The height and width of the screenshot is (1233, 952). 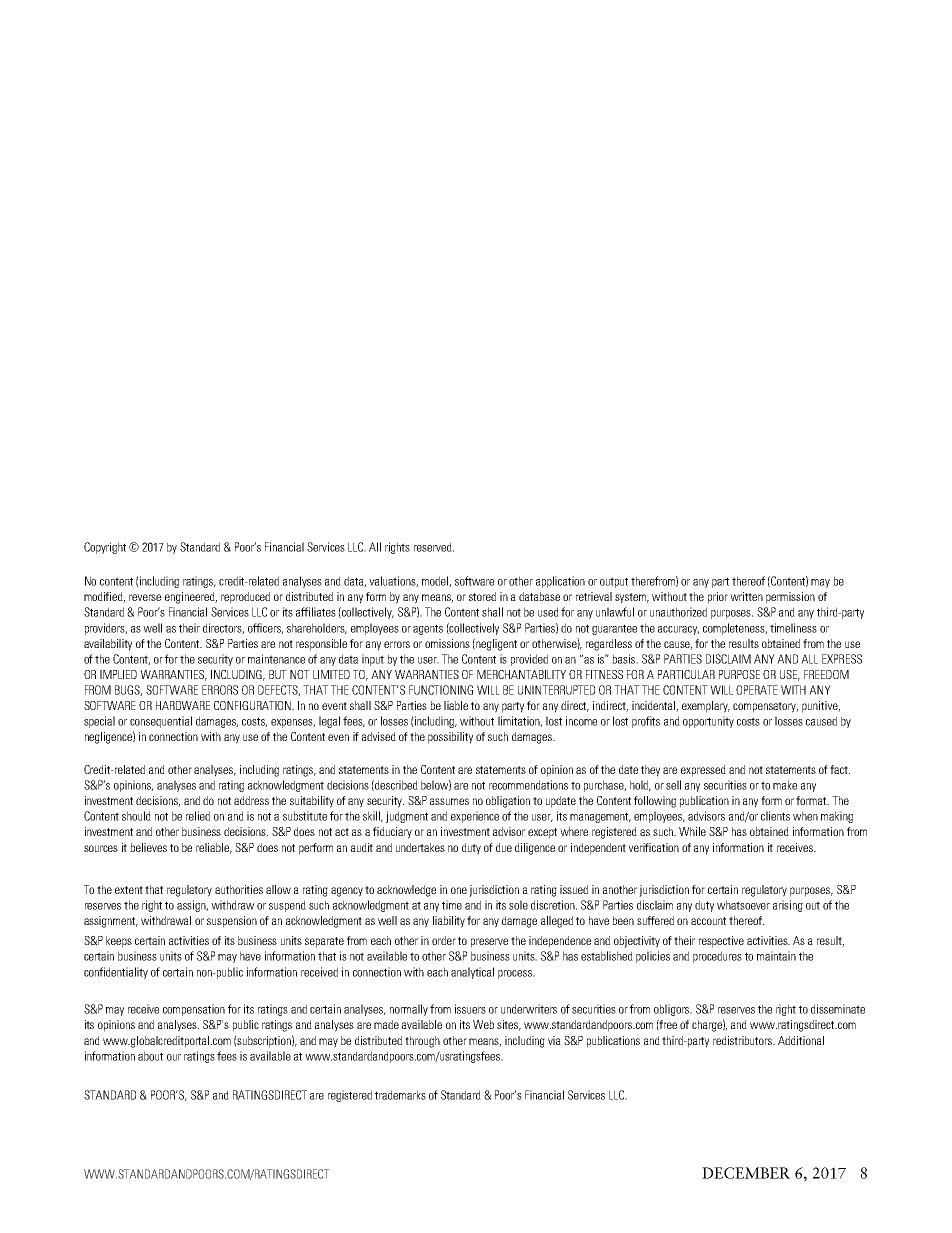 What do you see at coordinates (472, 973) in the screenshot?
I see `analytical` at bounding box center [472, 973].
